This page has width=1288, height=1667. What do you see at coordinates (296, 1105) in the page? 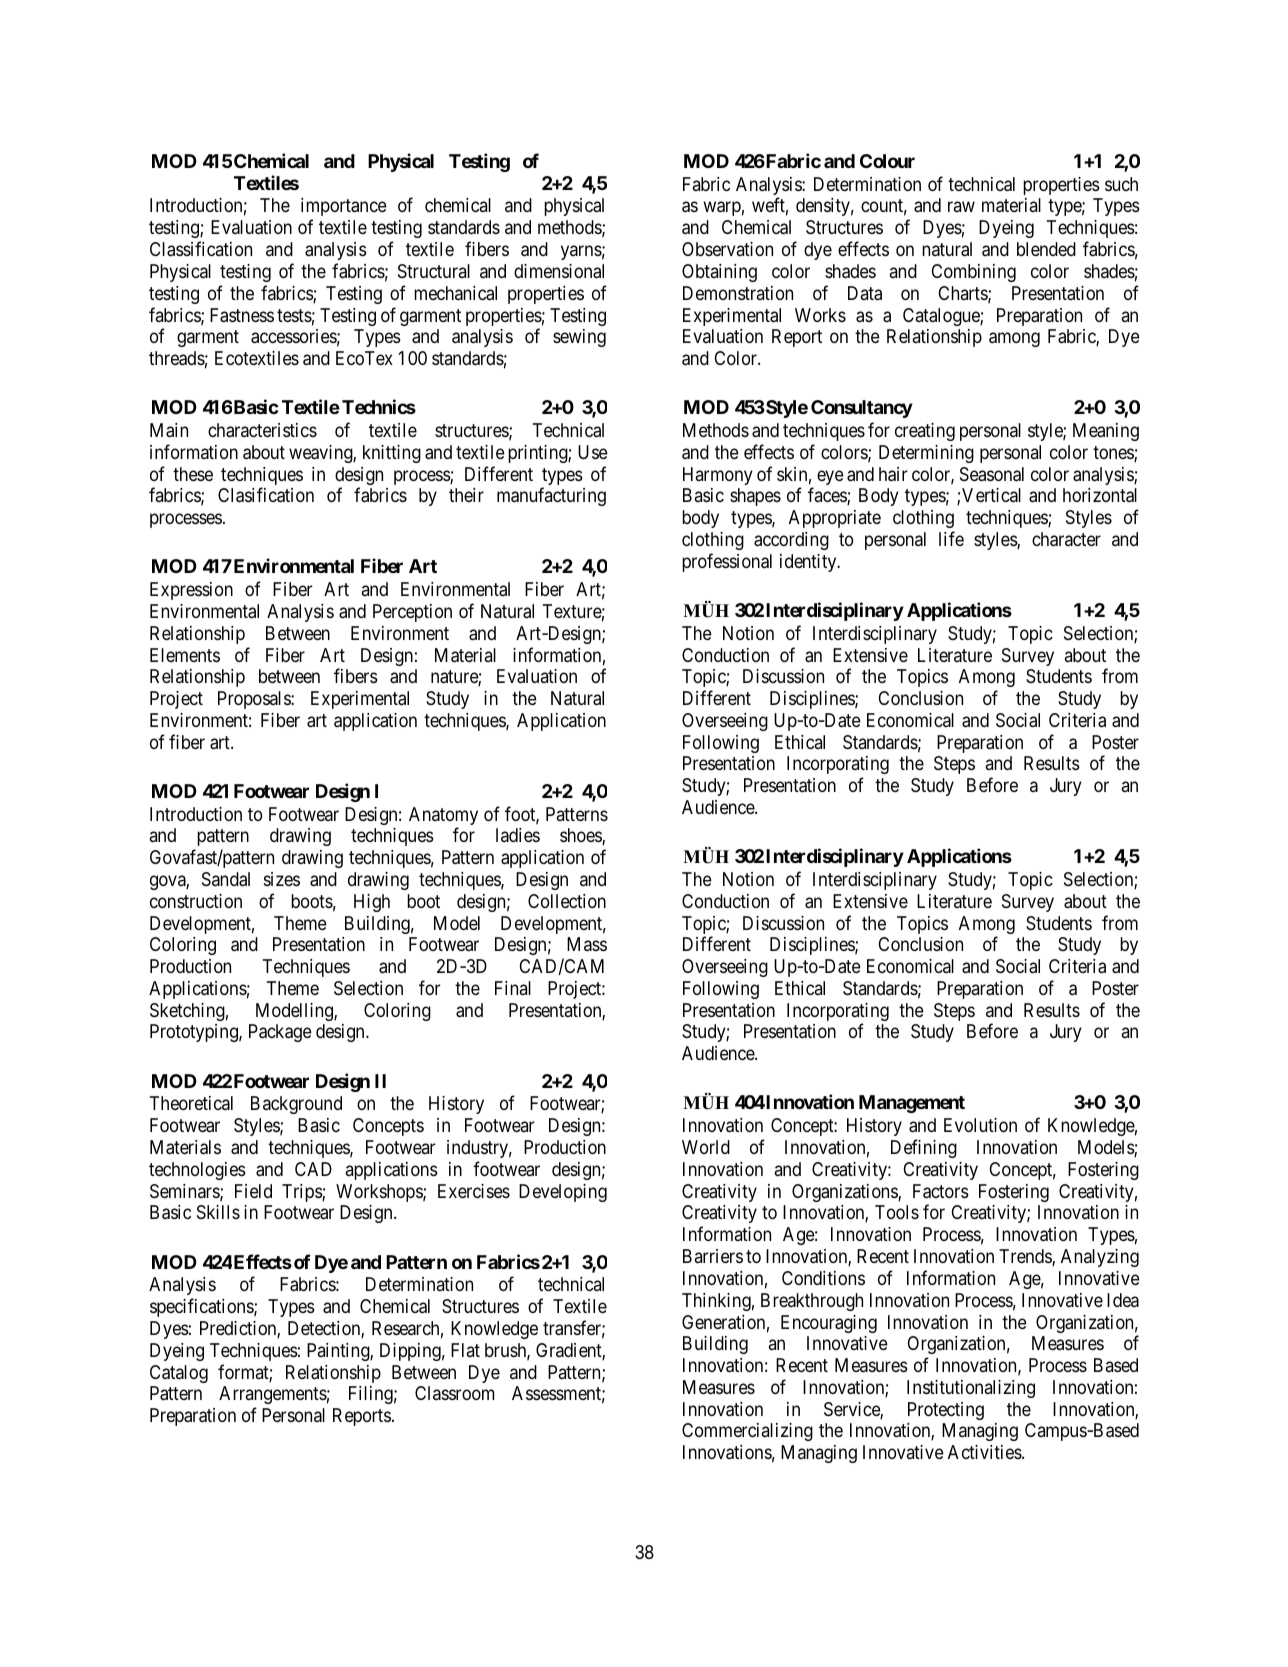
I see `Background` at bounding box center [296, 1105].
